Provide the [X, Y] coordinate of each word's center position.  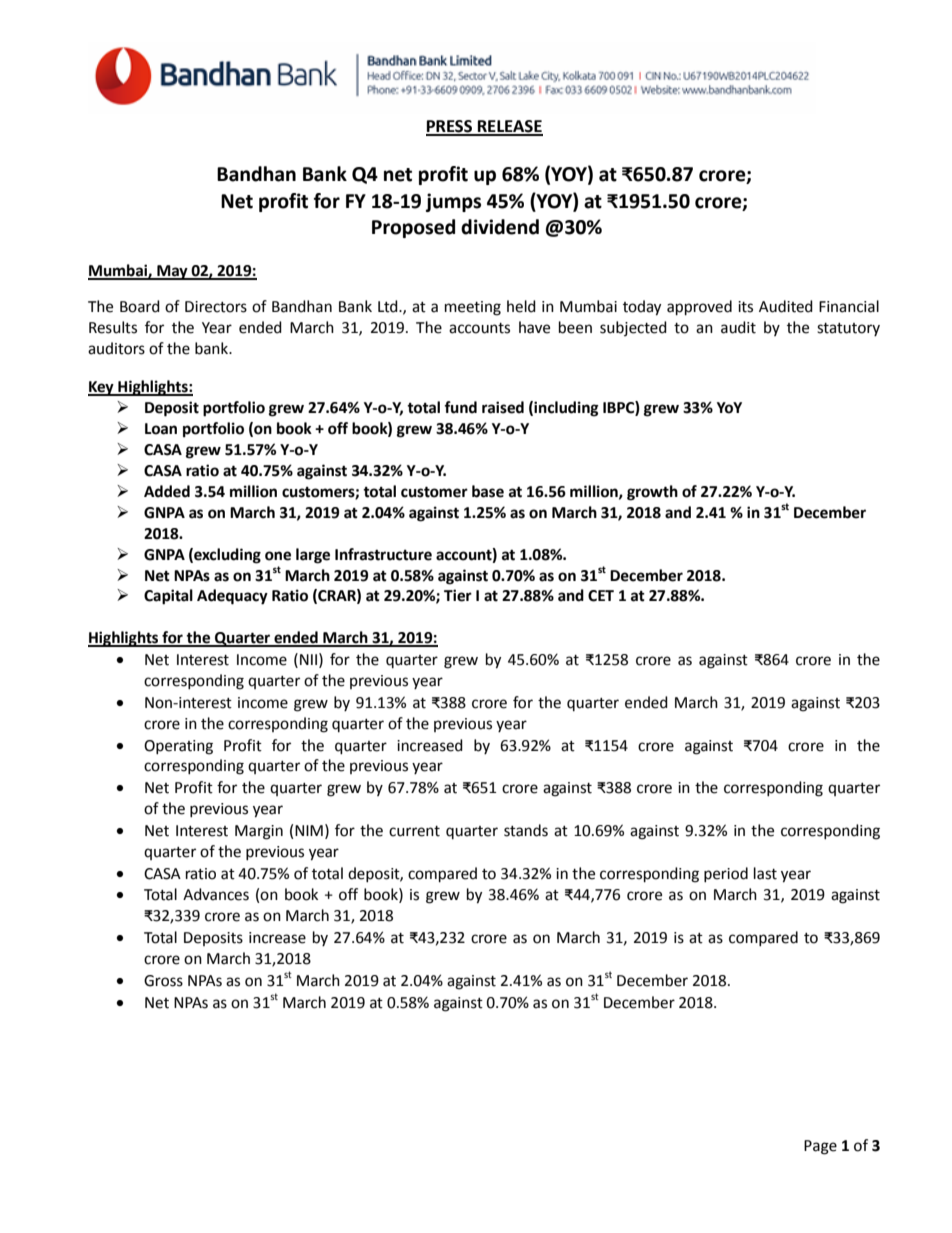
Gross [163, 981]
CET [601, 596]
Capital [168, 597]
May [172, 272]
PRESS [450, 127]
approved [699, 308]
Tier [458, 595]
